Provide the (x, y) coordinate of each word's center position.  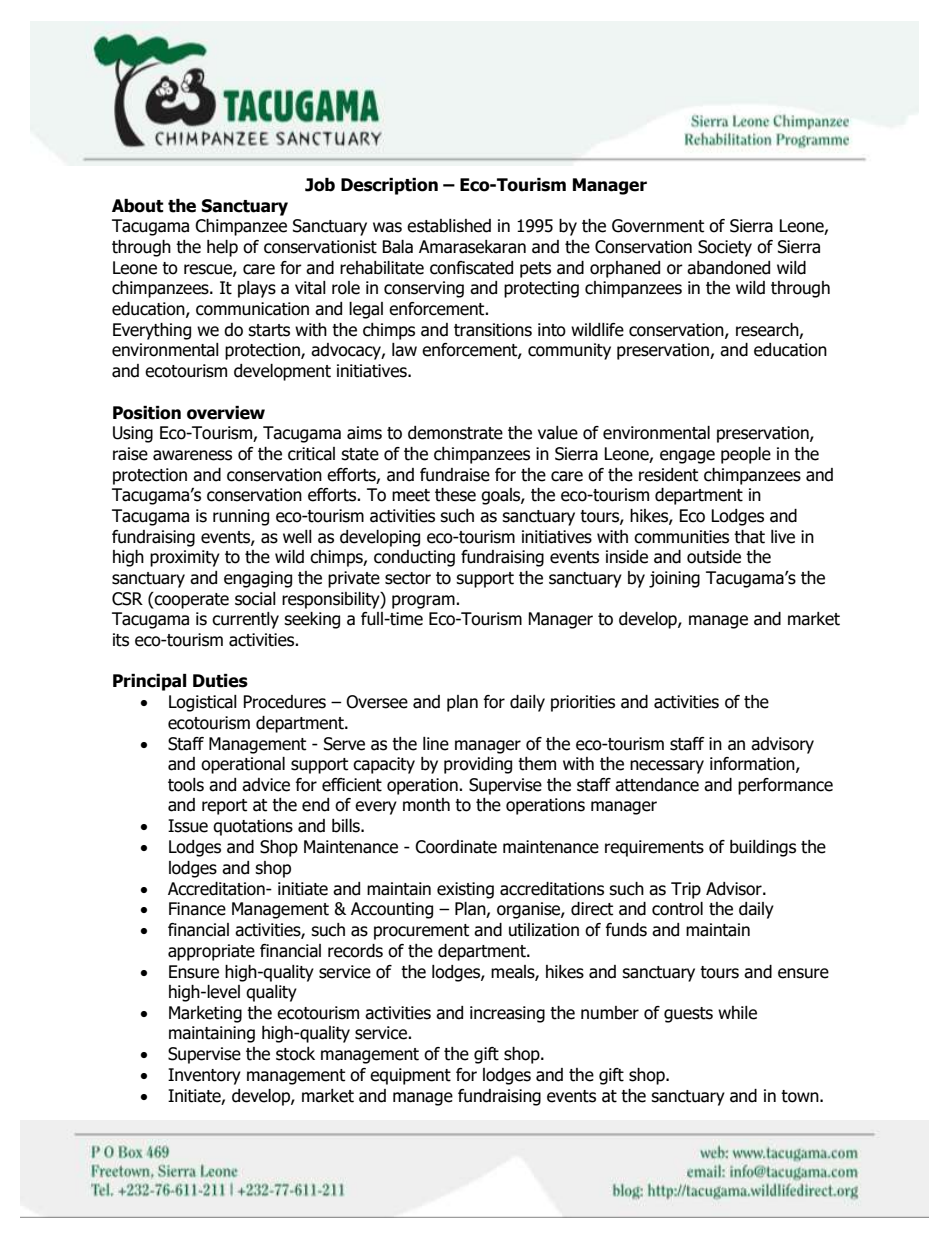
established (449, 226)
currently (245, 620)
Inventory (204, 1076)
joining (674, 579)
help (222, 248)
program (424, 602)
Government (658, 226)
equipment (410, 1076)
